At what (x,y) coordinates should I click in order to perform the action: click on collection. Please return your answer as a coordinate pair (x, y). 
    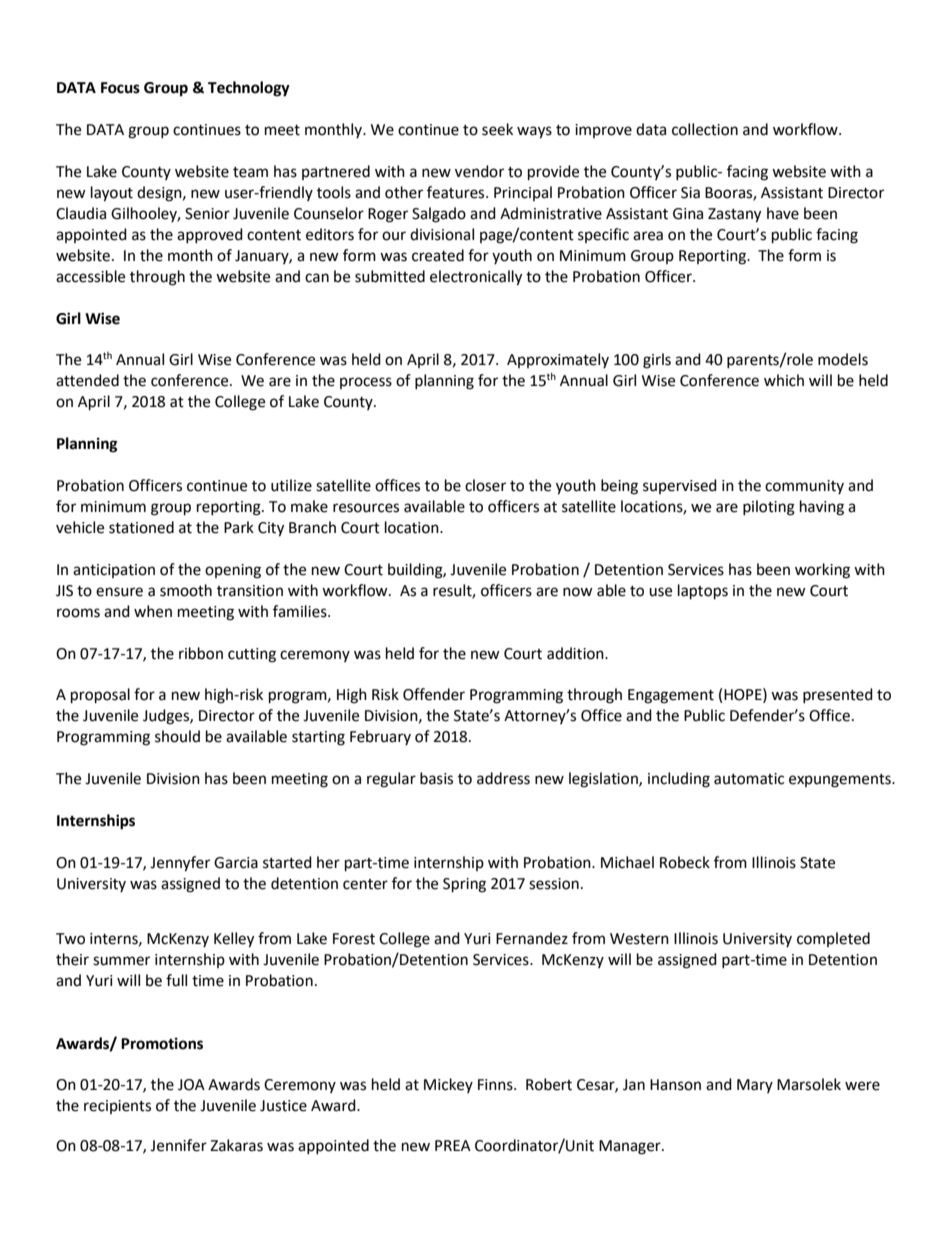
    Looking at the image, I should click on (705, 129).
